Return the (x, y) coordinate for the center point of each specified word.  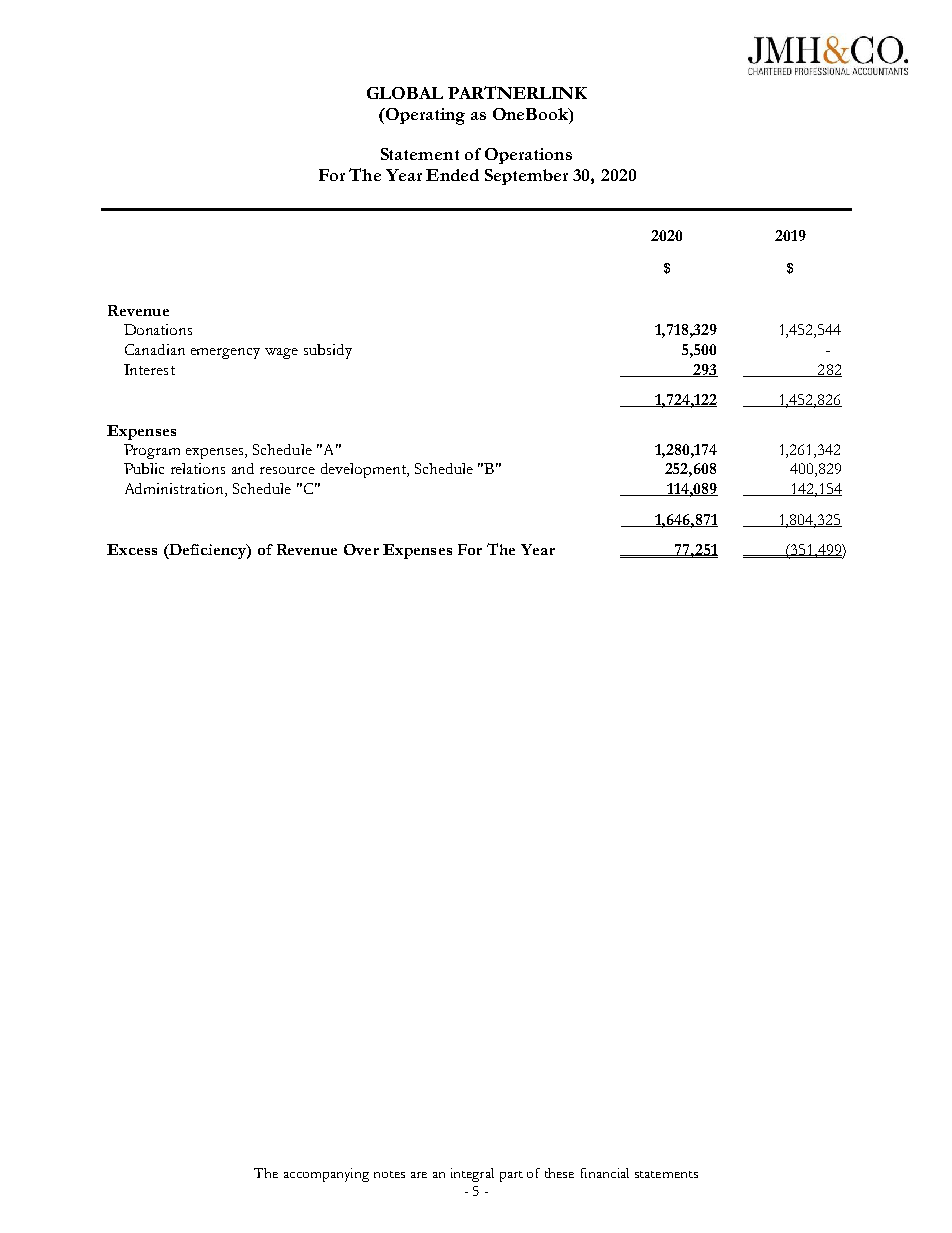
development (364, 470)
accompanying (326, 1175)
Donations (158, 329)
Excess (132, 549)
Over (361, 549)
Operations (528, 156)
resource (287, 470)
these (559, 1173)
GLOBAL (405, 93)
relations (198, 468)
